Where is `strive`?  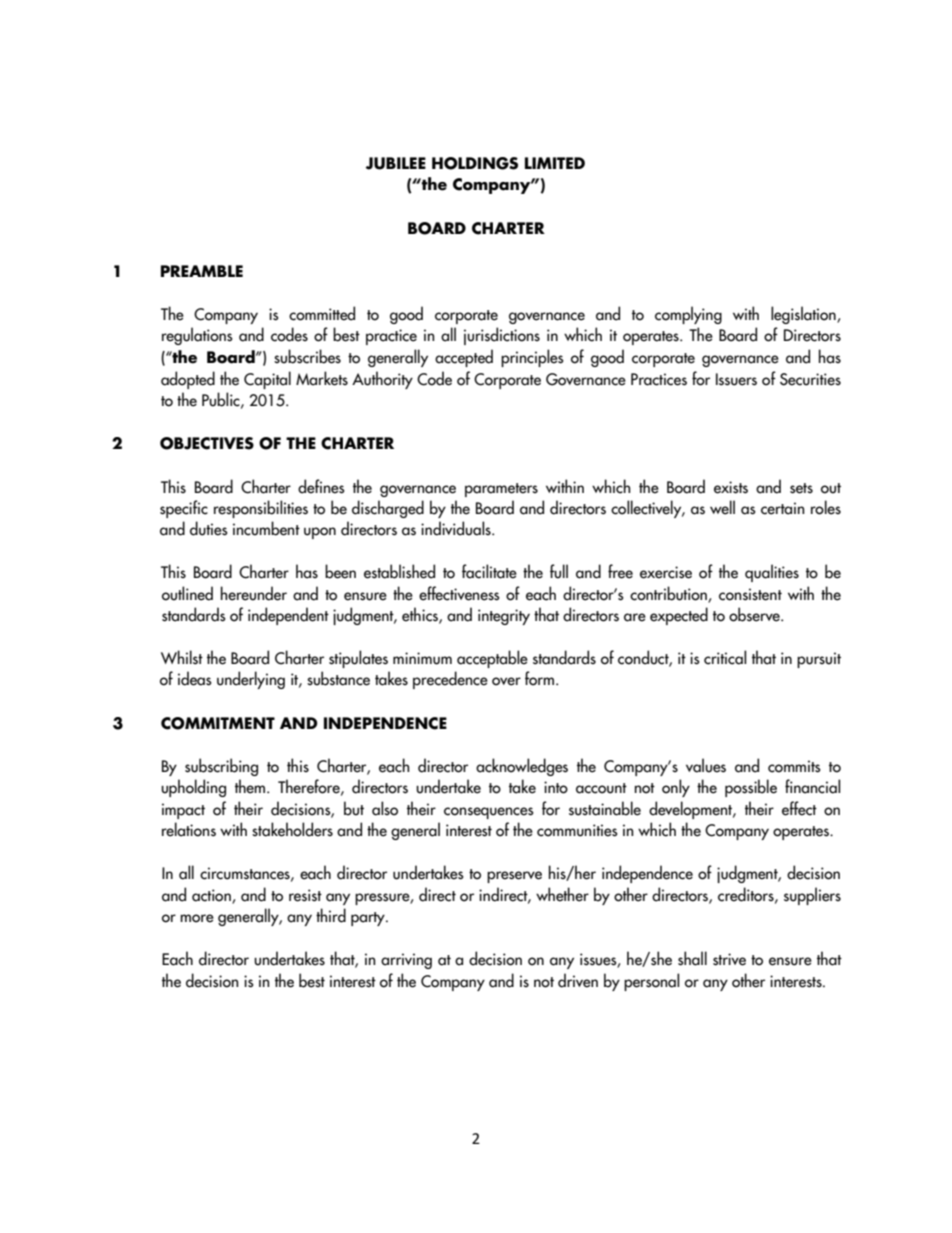 strive is located at coordinates (729, 959).
